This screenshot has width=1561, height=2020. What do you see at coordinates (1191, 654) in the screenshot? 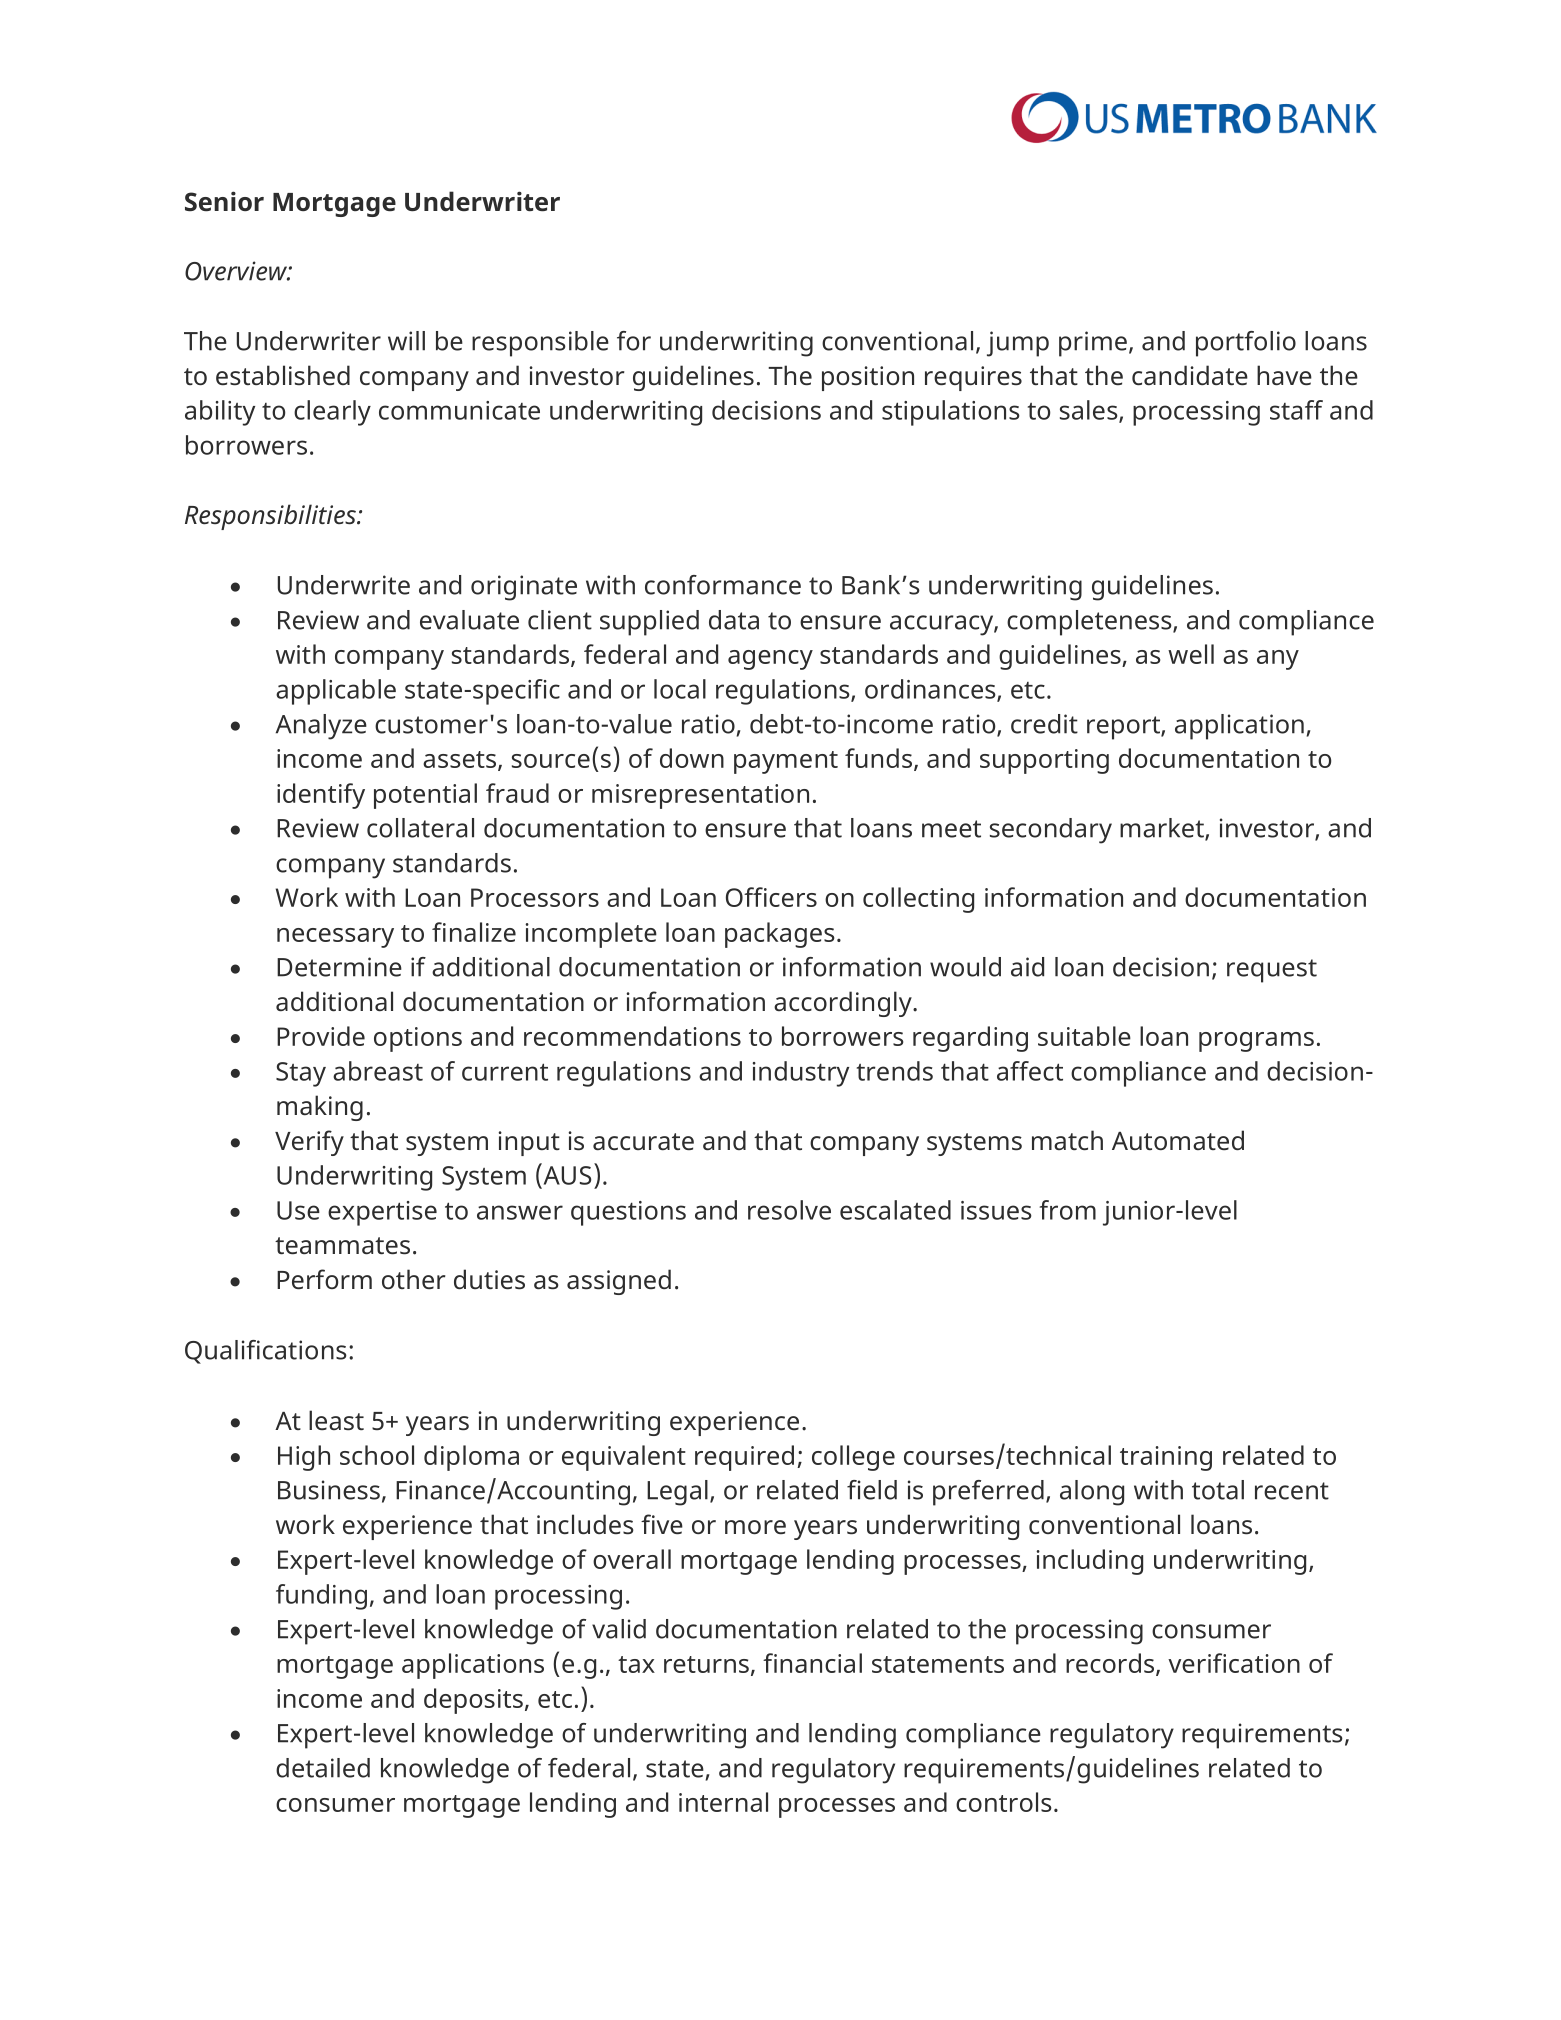
I see `well` at bounding box center [1191, 654].
